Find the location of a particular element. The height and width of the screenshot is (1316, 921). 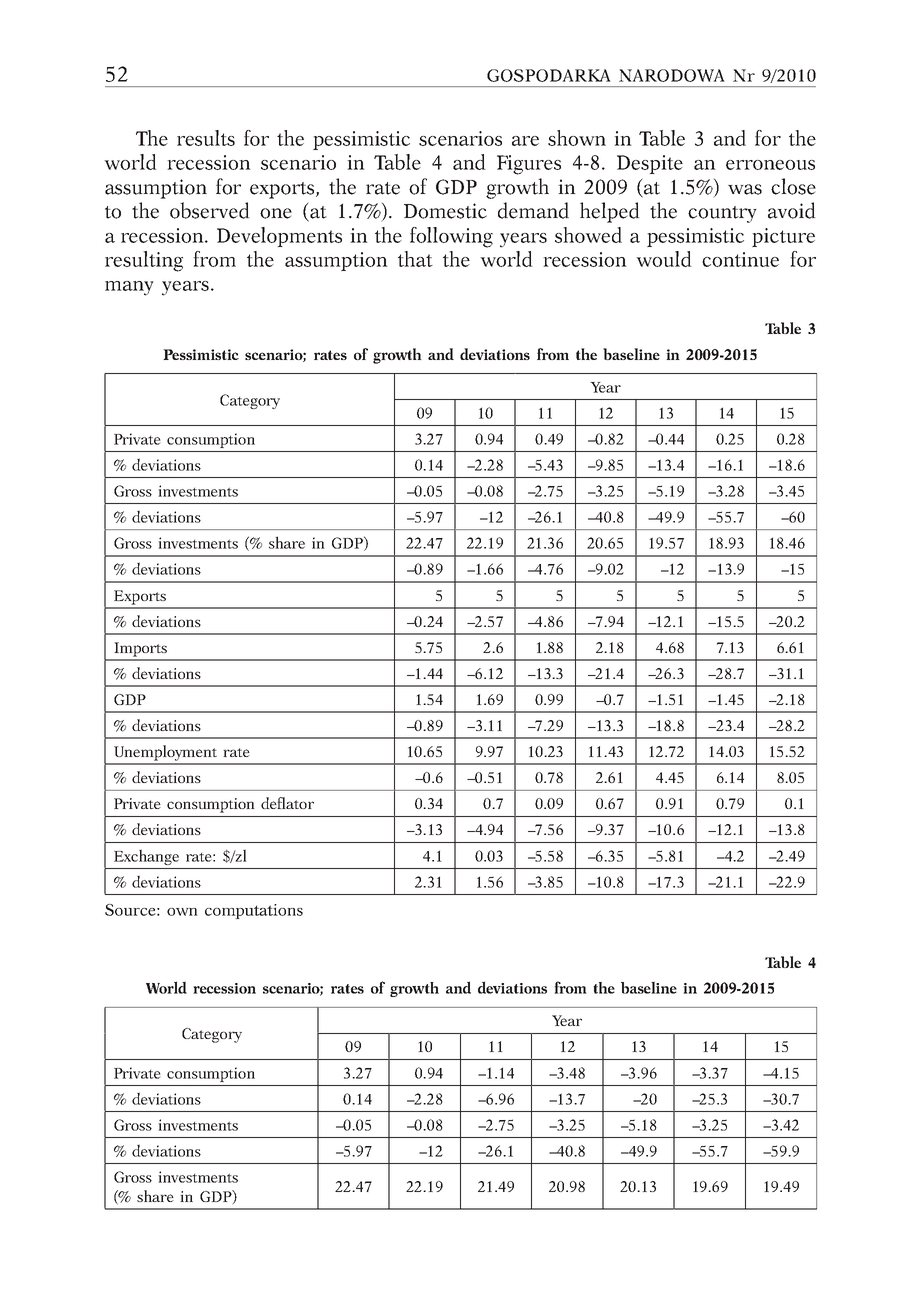

Figures is located at coordinates (529, 165).
